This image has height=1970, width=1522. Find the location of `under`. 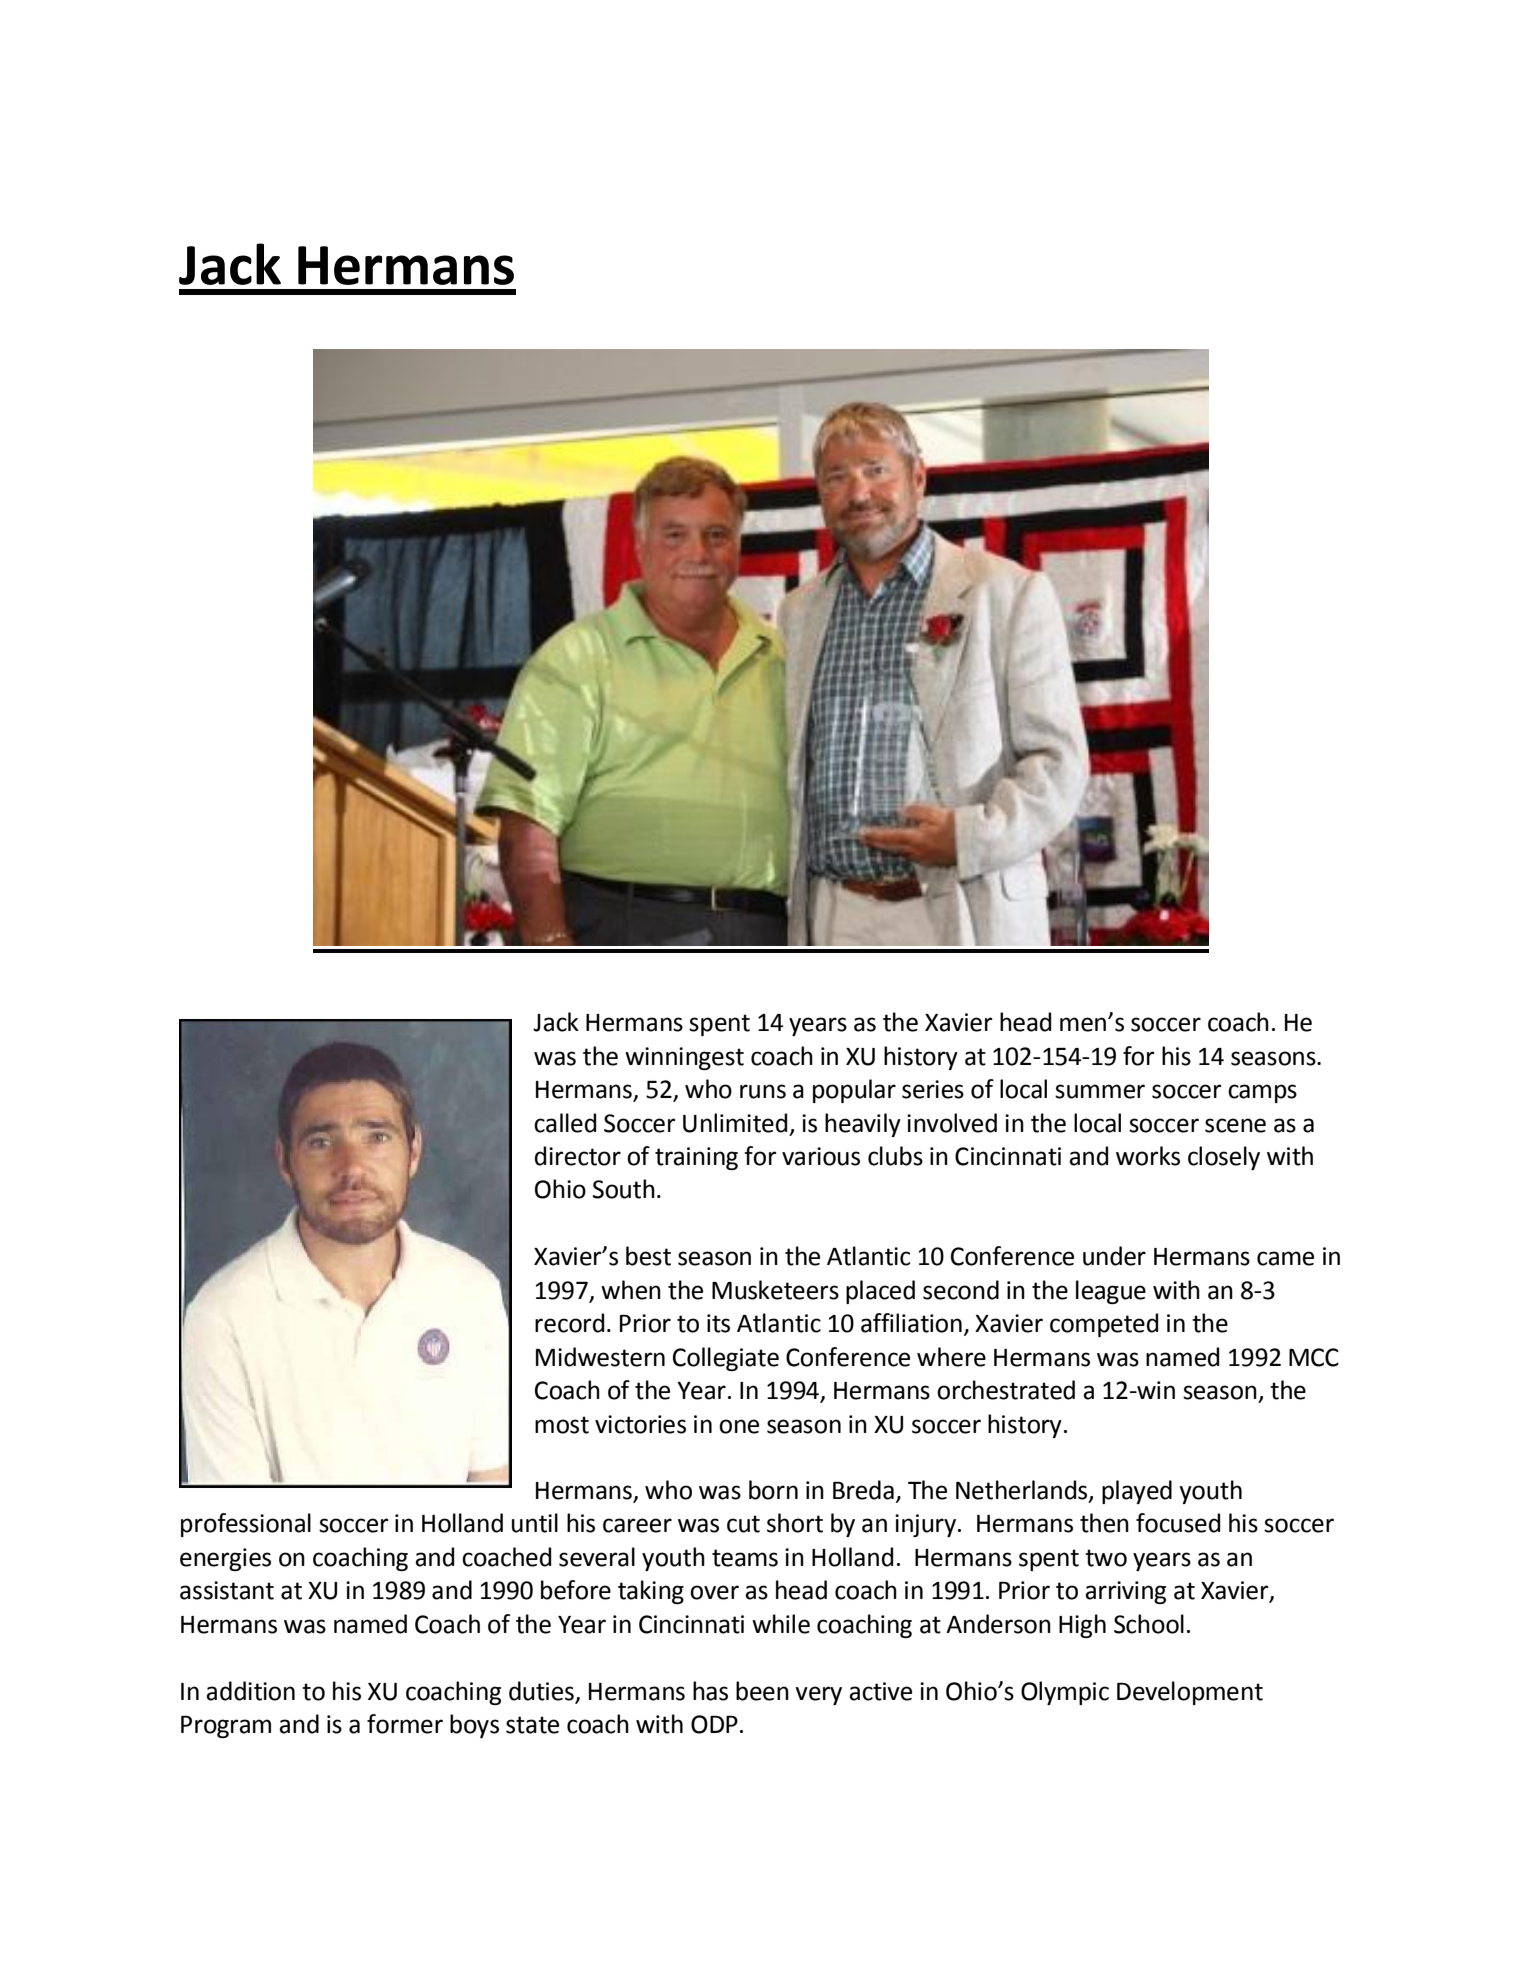

under is located at coordinates (1114, 1256).
